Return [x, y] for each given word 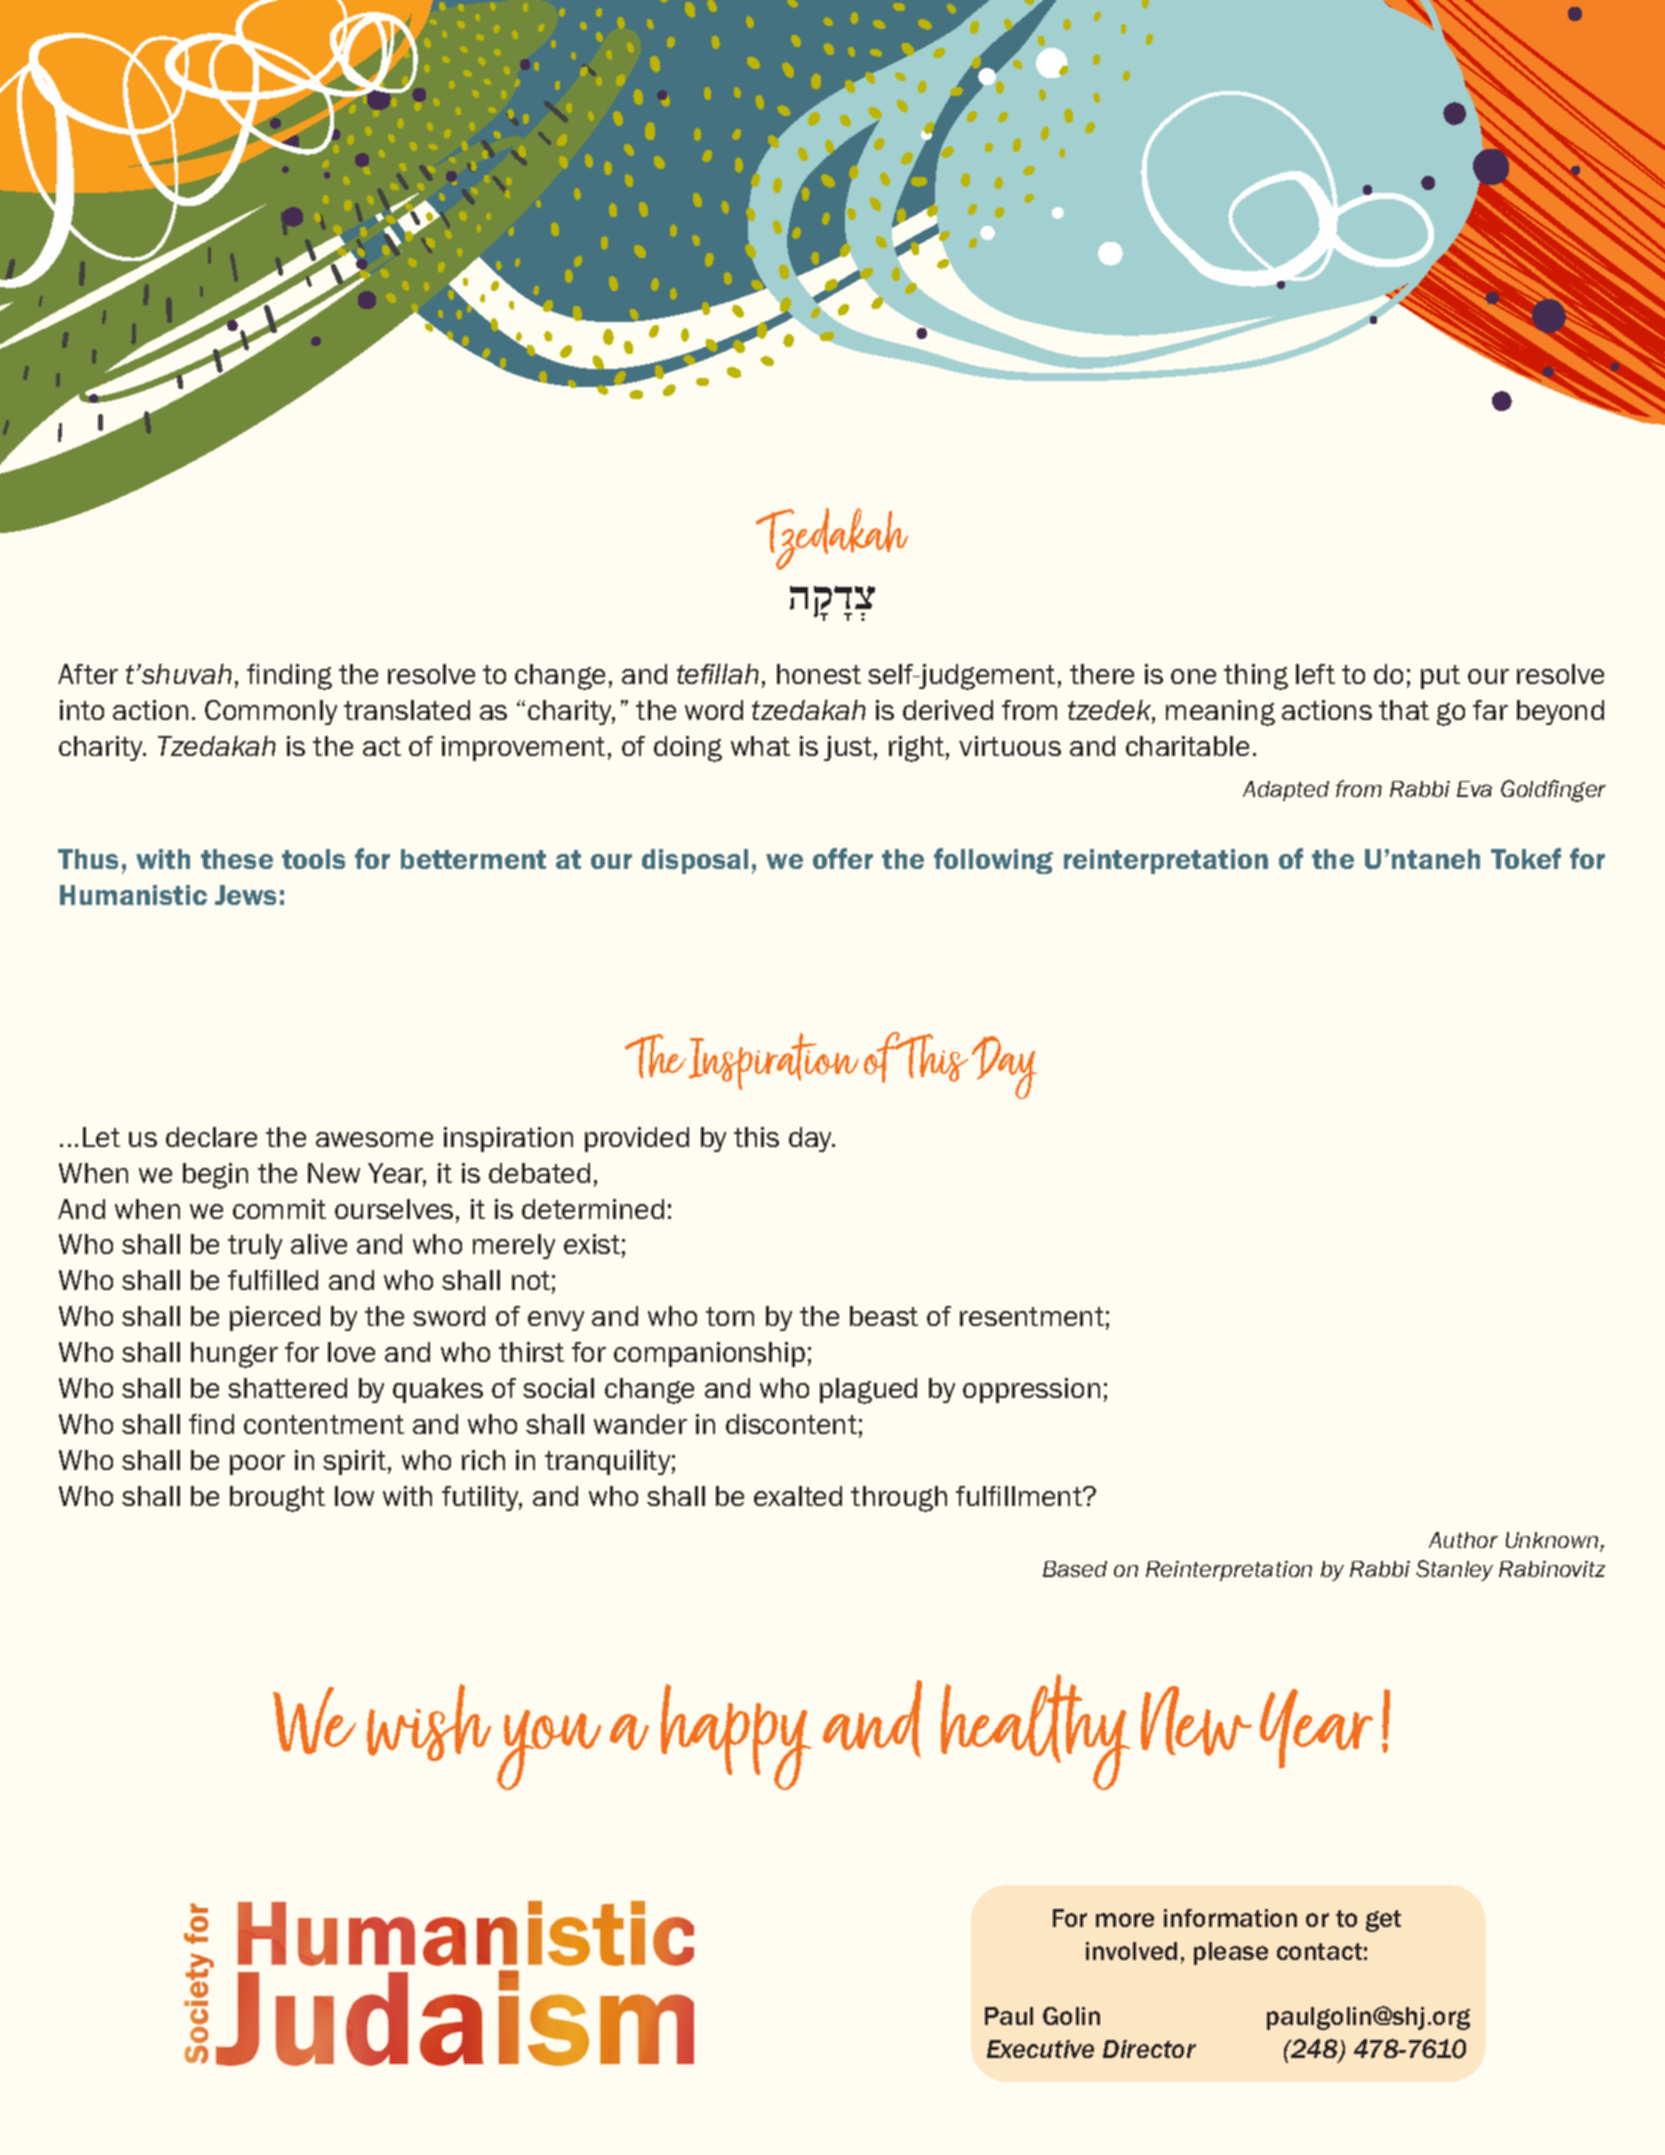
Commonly [271, 712]
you [549, 1750]
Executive [1040, 2049]
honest [819, 674]
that [1404, 710]
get [1383, 1921]
